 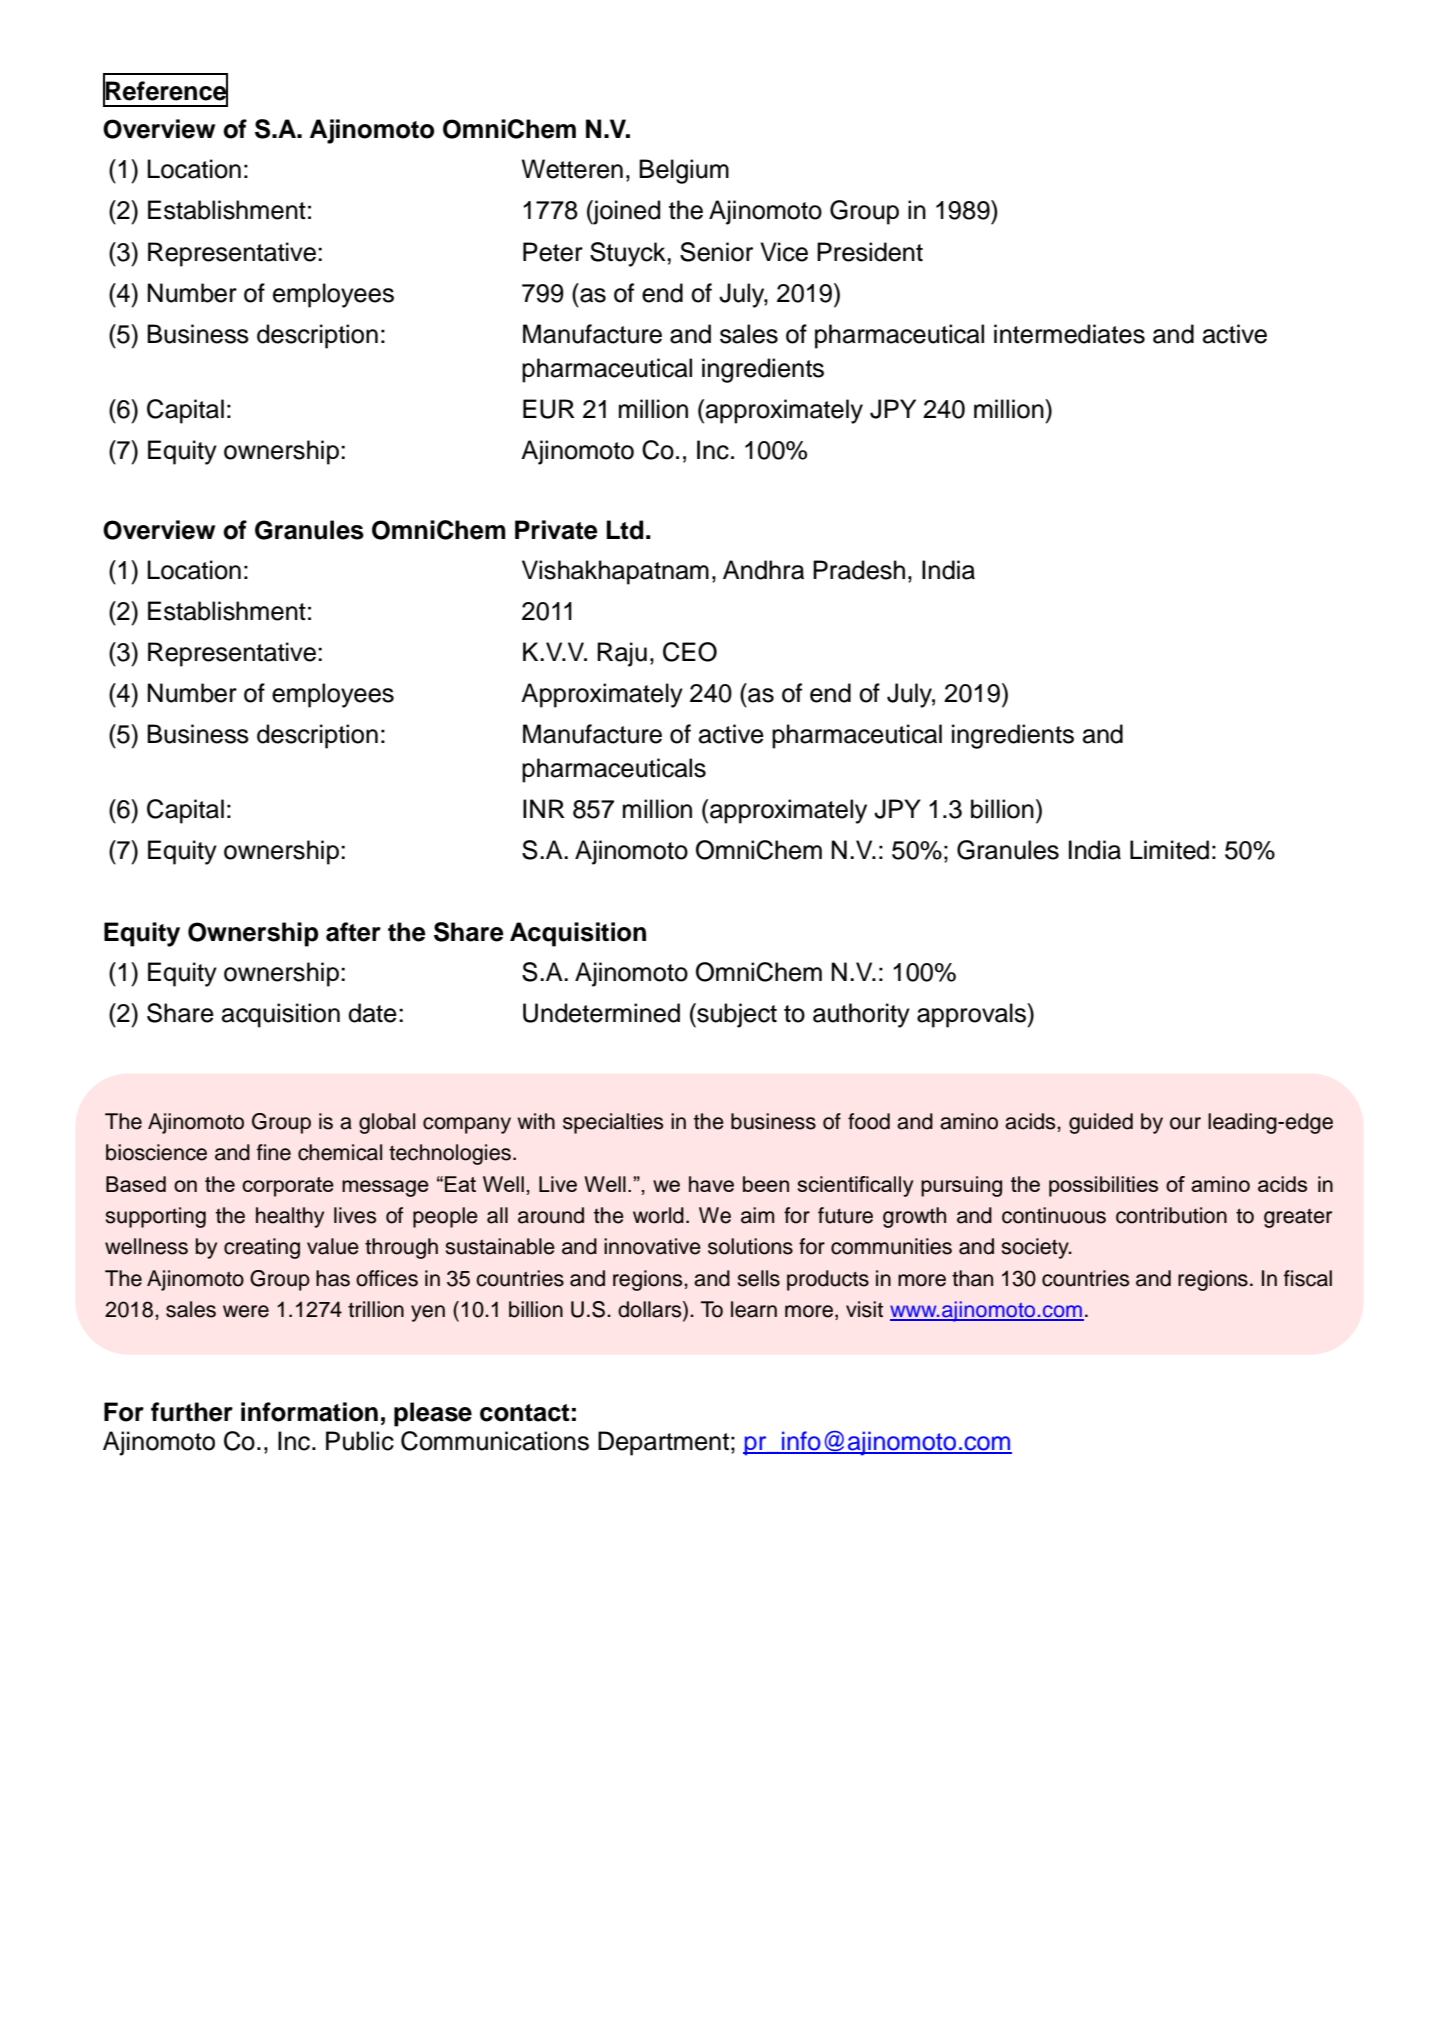 What do you see at coordinates (663, 1443) in the screenshot?
I see `Department` at bounding box center [663, 1443].
